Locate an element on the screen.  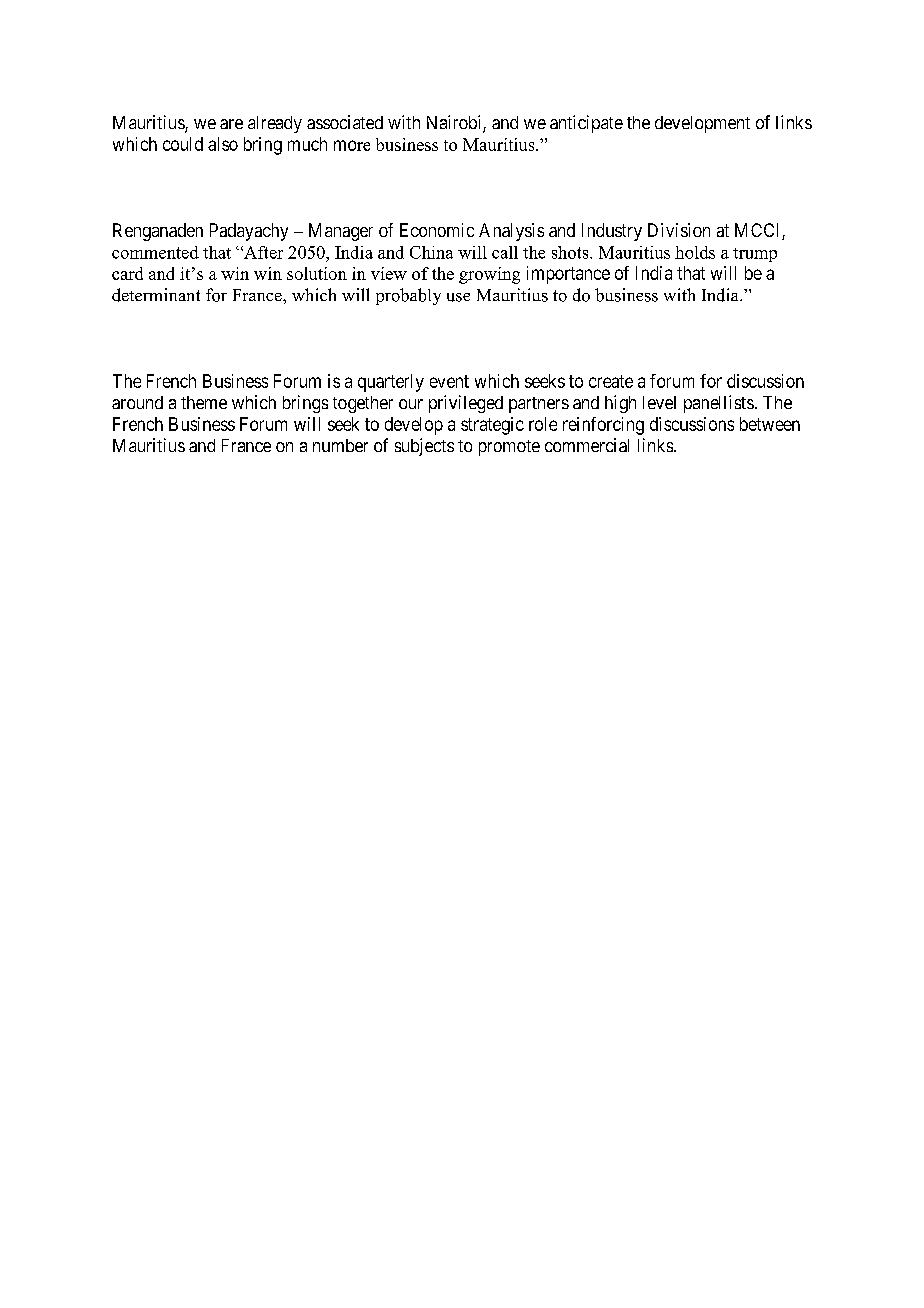
between is located at coordinates (770, 424).
